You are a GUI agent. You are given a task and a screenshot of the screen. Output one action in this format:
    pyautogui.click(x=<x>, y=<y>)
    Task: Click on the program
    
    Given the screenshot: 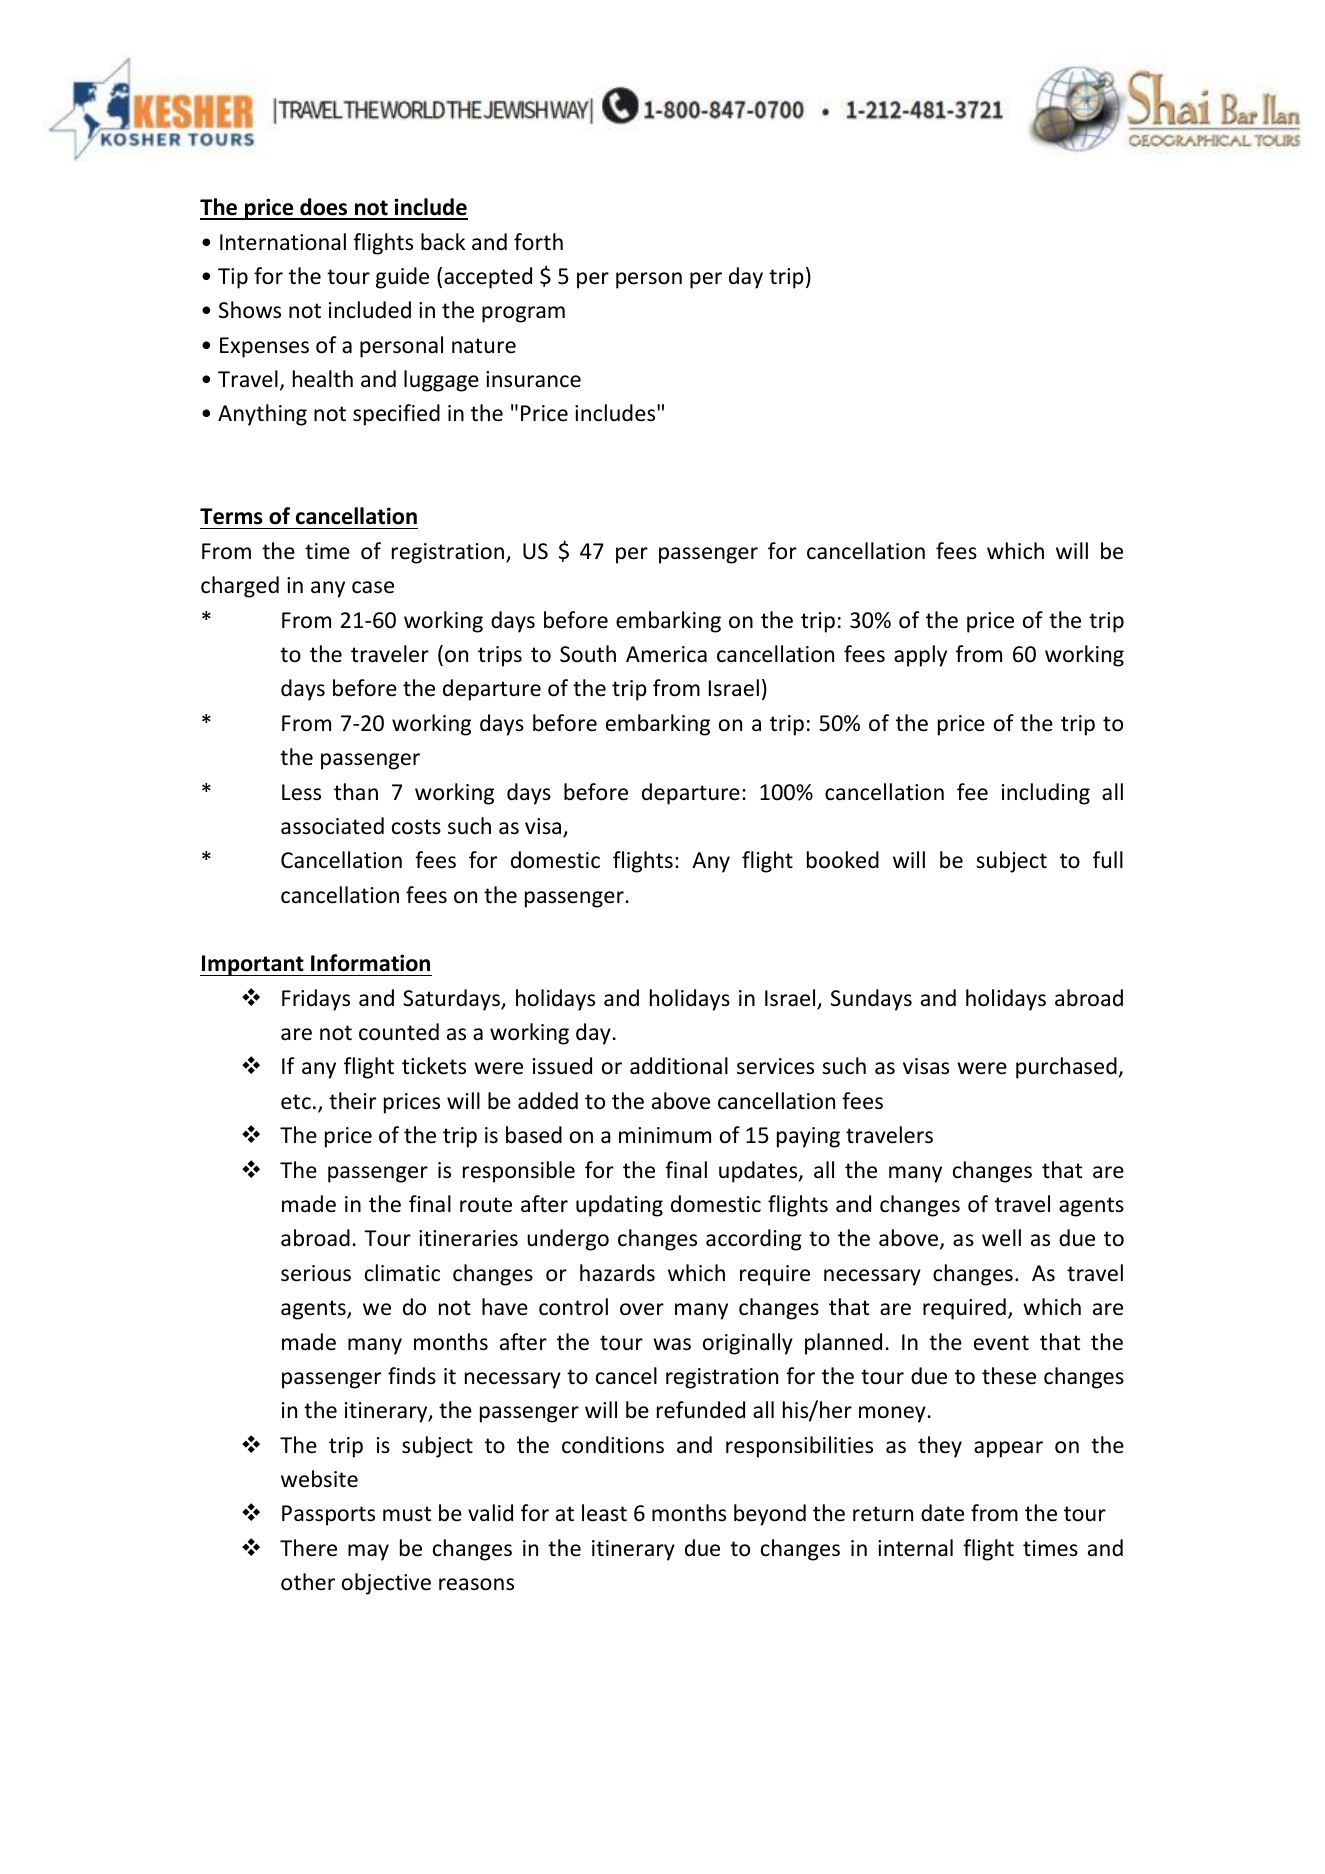 What is the action you would take?
    pyautogui.click(x=523, y=314)
